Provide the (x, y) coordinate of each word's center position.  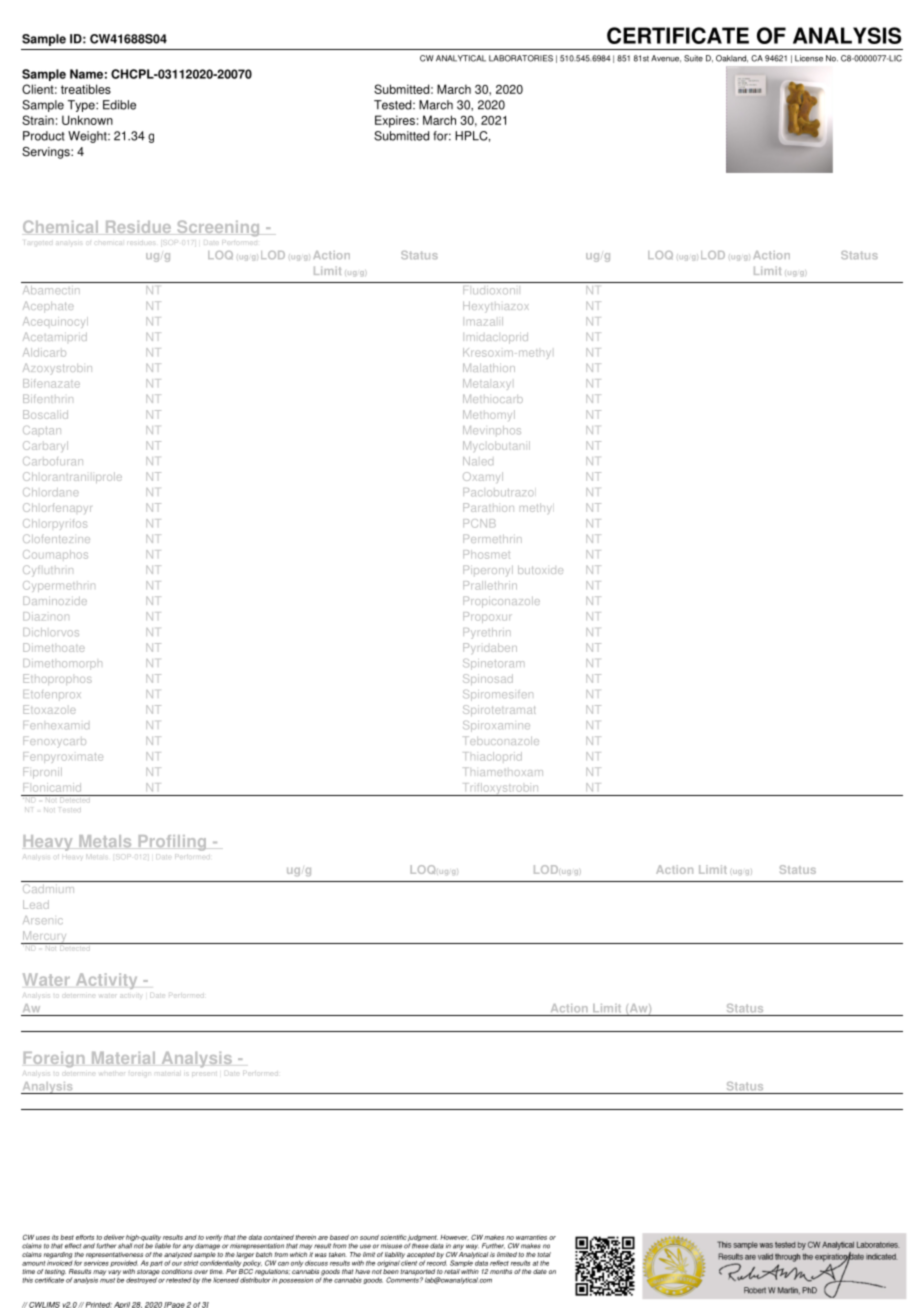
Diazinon (46, 616)
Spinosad (488, 679)
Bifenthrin (48, 398)
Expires (395, 121)
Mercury (45, 937)
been (391, 1271)
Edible (119, 105)
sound (369, 1237)
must (107, 1280)
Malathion (489, 367)
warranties (531, 1237)
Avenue (666, 58)
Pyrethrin (487, 633)
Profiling (172, 843)
